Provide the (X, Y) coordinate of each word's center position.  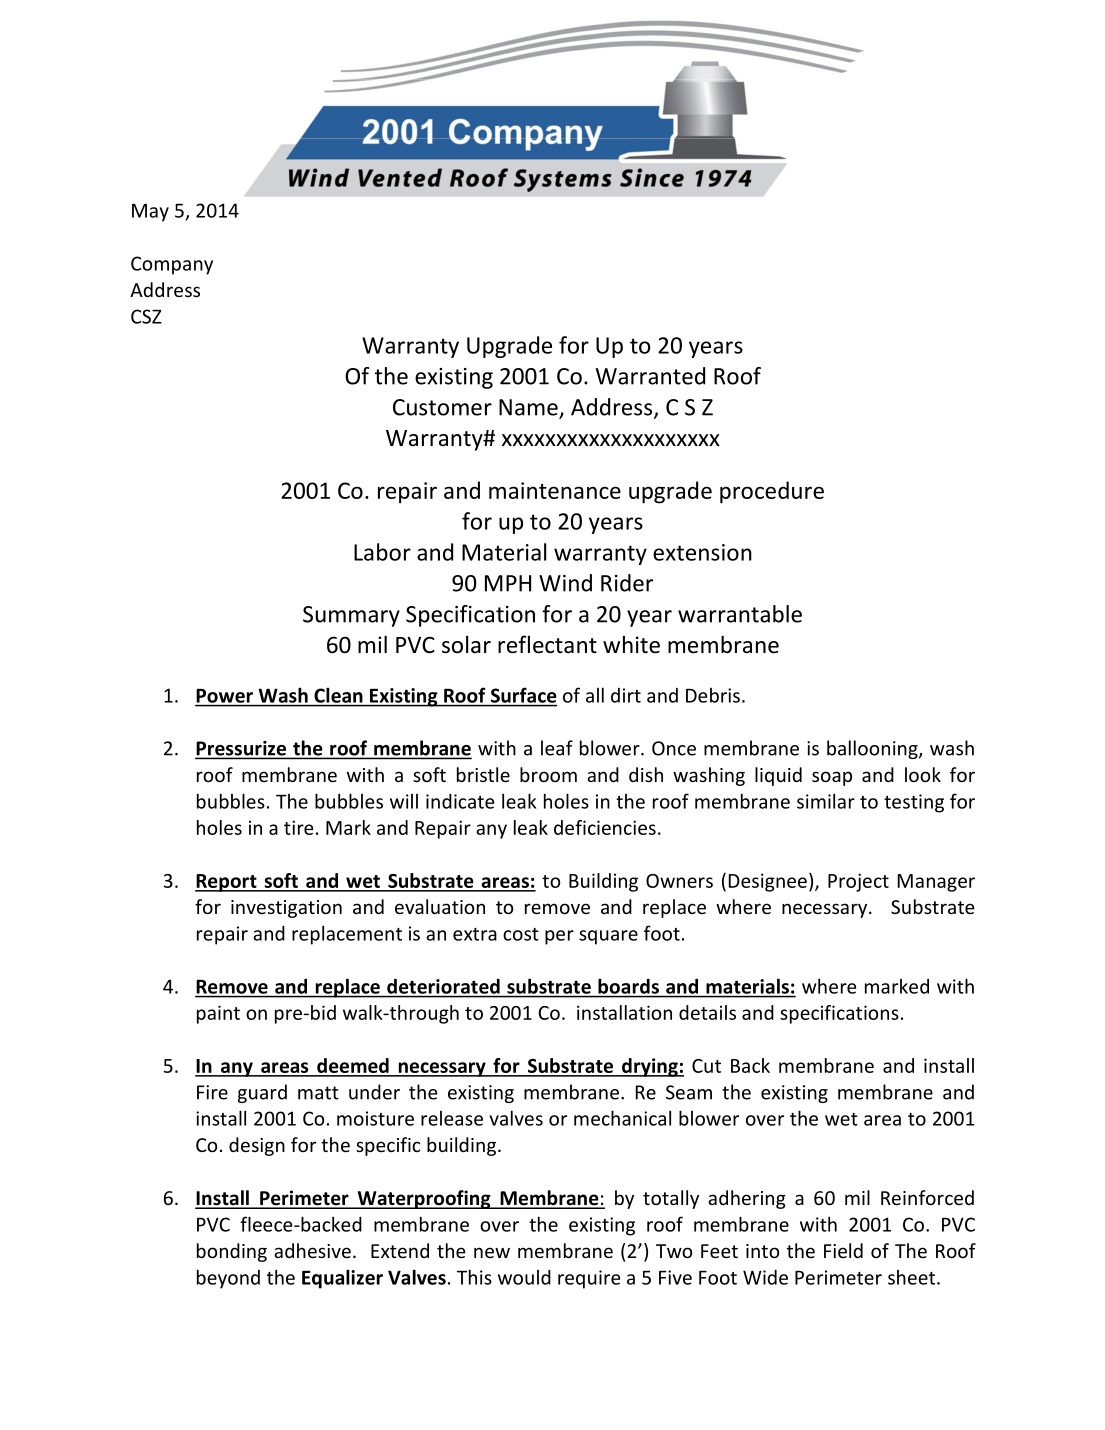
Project (858, 882)
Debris (713, 695)
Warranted (650, 376)
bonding (232, 1252)
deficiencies (605, 827)
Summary (351, 616)
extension (702, 552)
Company (172, 265)
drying (650, 1067)
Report (227, 883)
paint (218, 1014)
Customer (442, 407)
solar (466, 644)
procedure (772, 492)
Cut (706, 1066)
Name (529, 408)
